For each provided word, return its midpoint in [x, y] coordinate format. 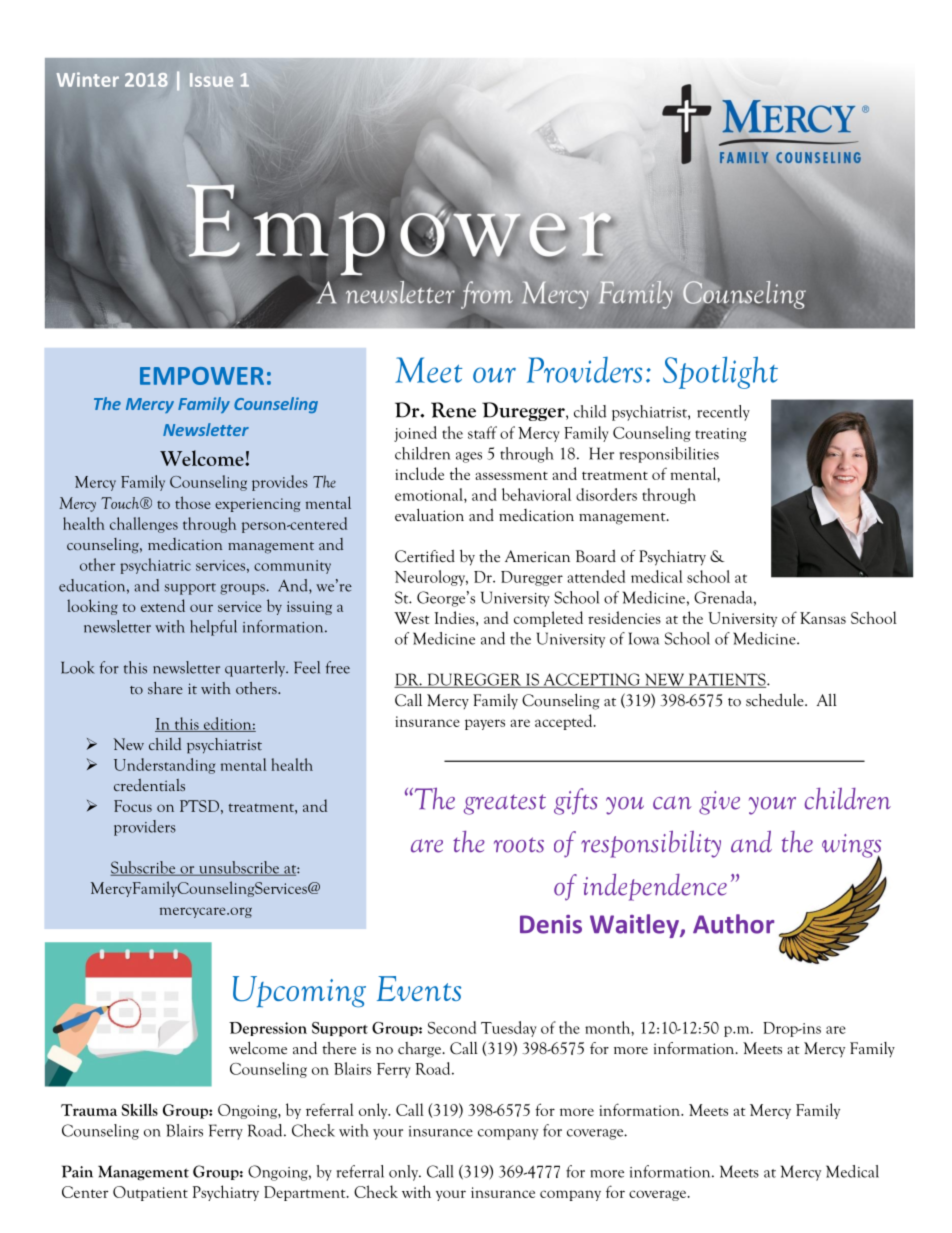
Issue [211, 80]
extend [163, 605]
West [411, 618]
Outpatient [150, 1193]
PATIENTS [727, 680]
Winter [88, 79]
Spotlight [720, 372]
